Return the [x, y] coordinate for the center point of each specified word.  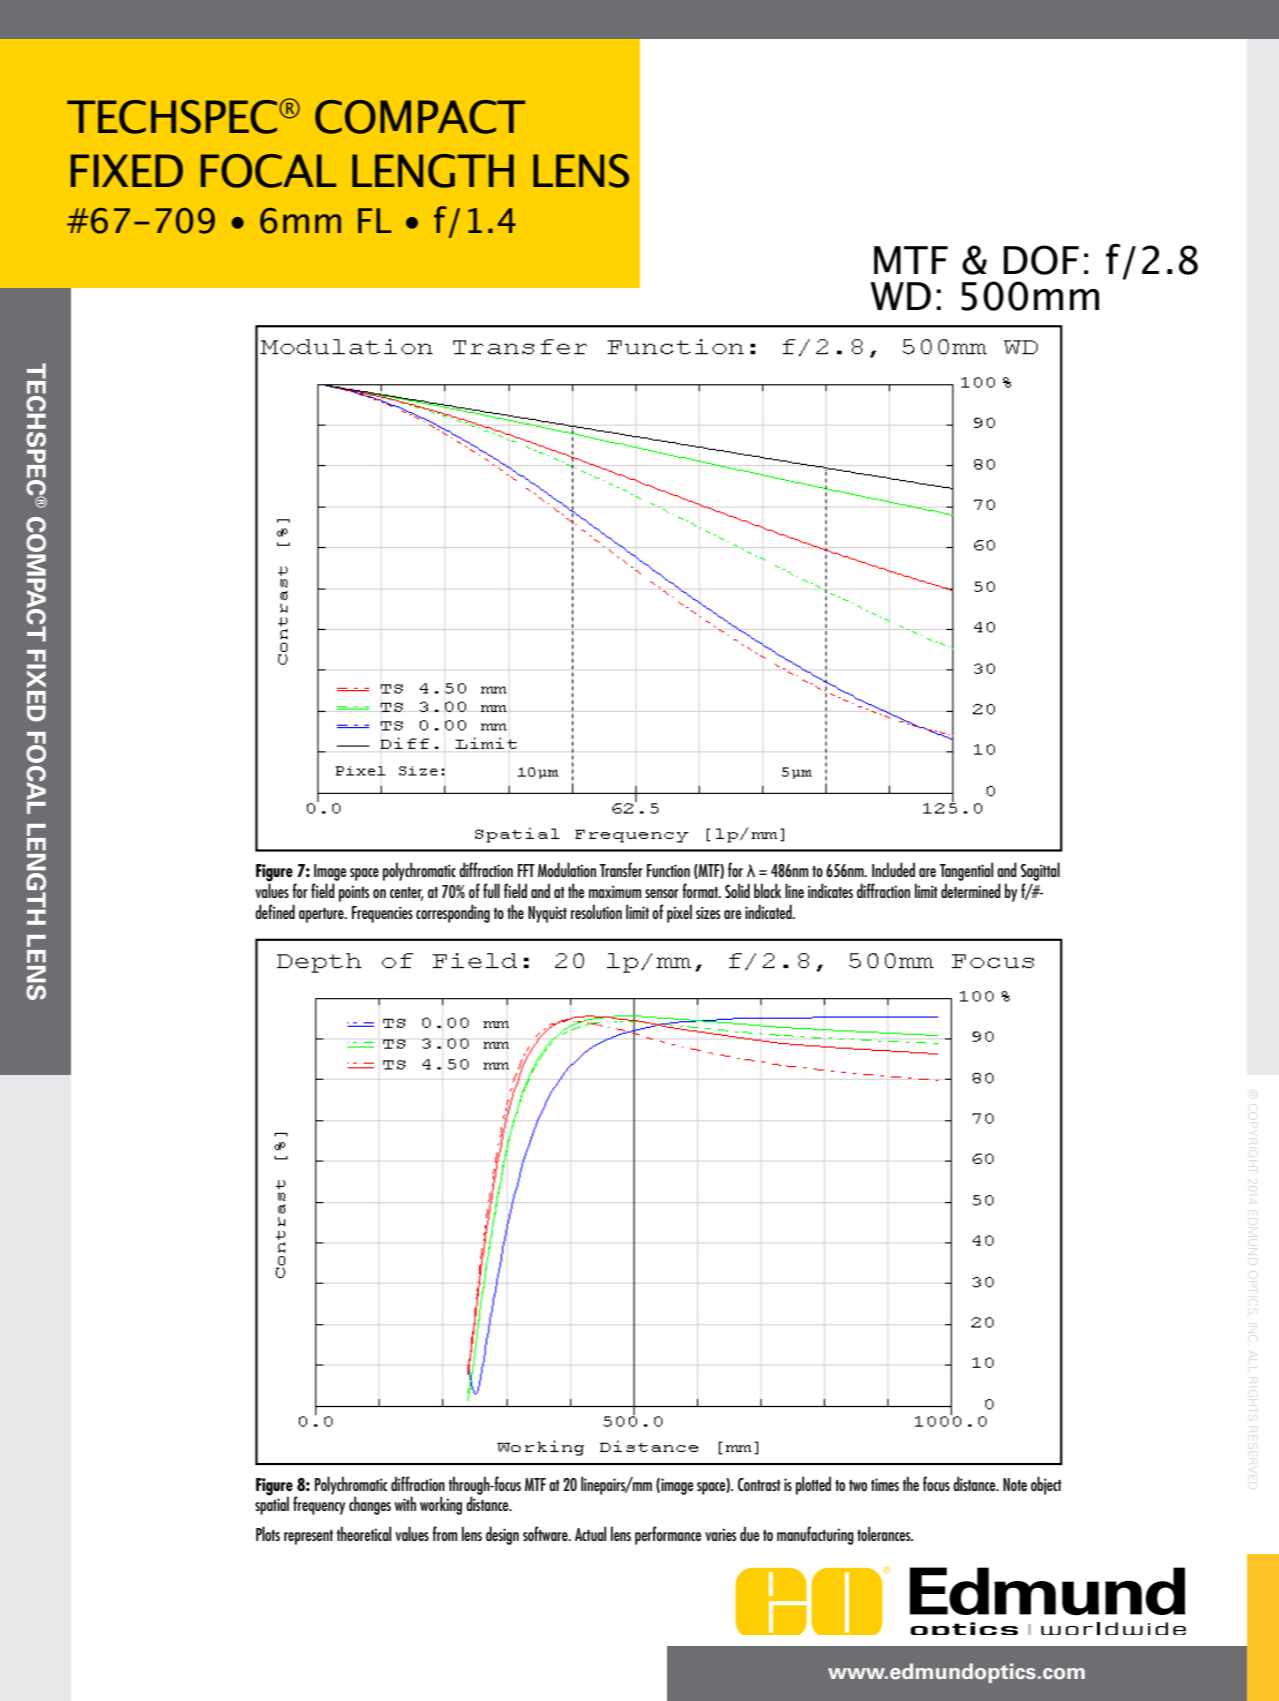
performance [668, 1535]
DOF [1041, 260]
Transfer [621, 869]
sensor [662, 893]
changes [370, 1505]
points [354, 893]
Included [893, 869]
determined [971, 890]
